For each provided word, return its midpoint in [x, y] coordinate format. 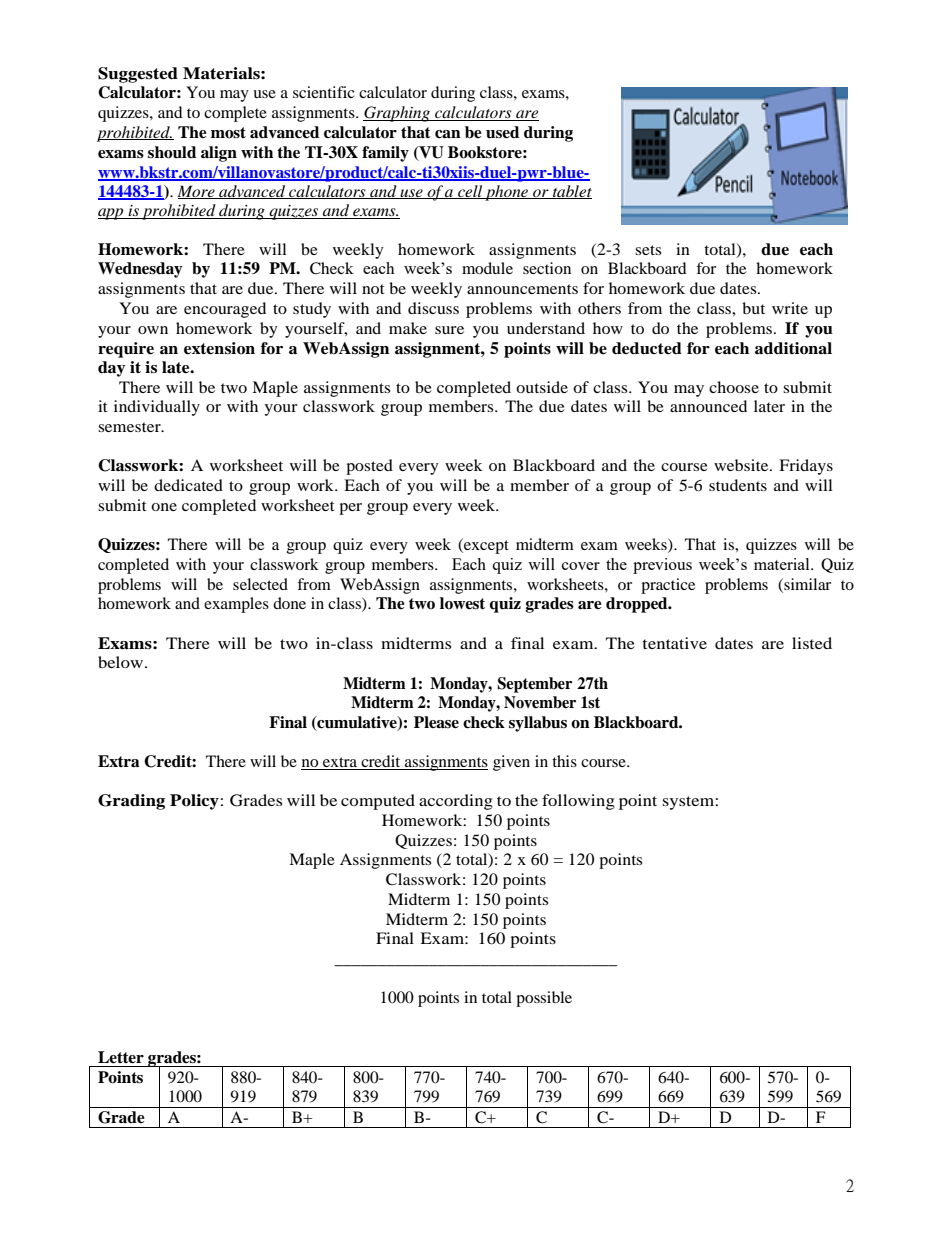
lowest [462, 603]
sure [449, 330]
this [564, 761]
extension [219, 348]
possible [544, 999]
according [456, 802]
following [578, 802]
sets [648, 250]
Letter [121, 1057]
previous [662, 566]
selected [260, 584]
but [753, 308]
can [448, 134]
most [228, 133]
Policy [195, 802]
